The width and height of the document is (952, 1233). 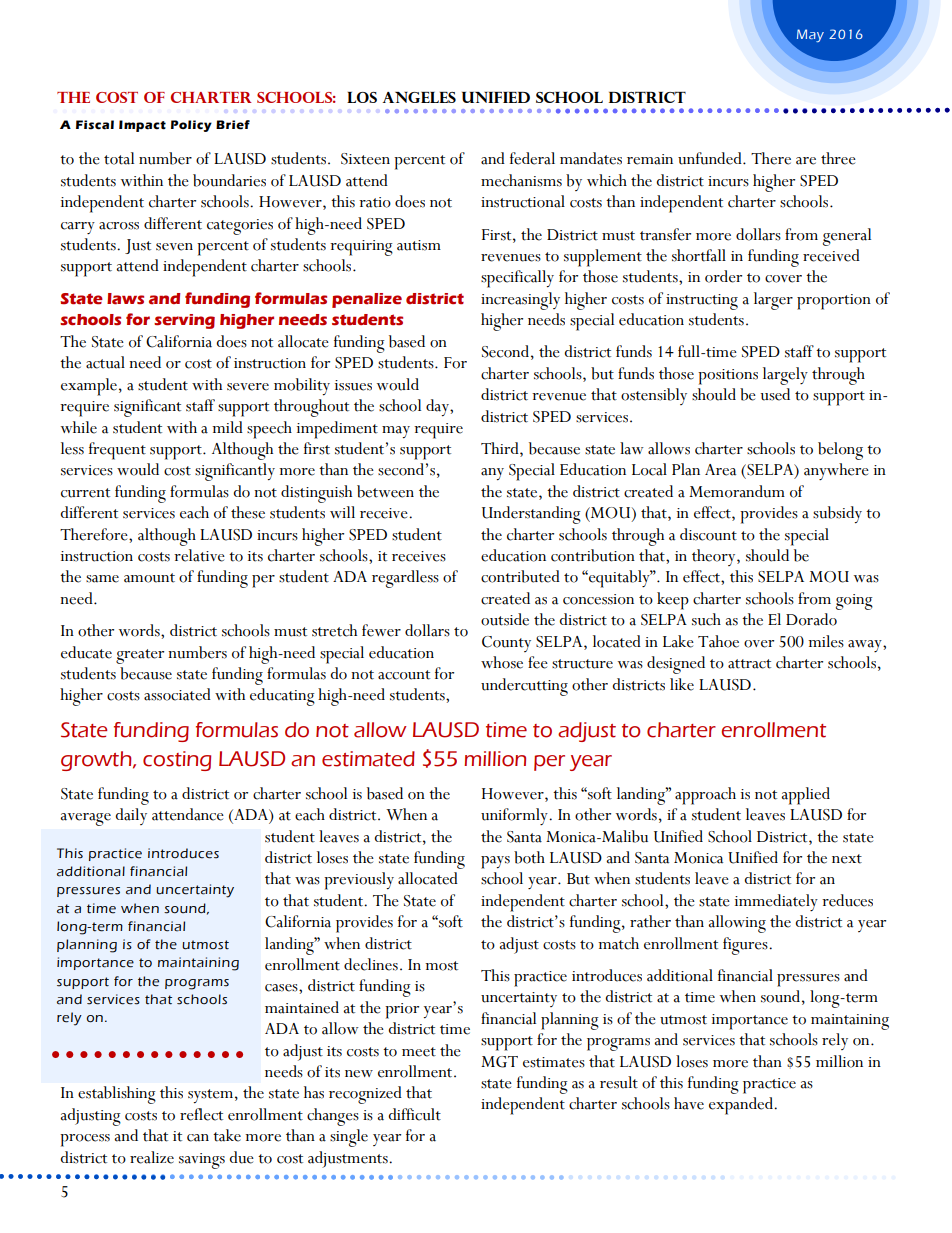 I want to click on Angeles, so click(x=419, y=97).
